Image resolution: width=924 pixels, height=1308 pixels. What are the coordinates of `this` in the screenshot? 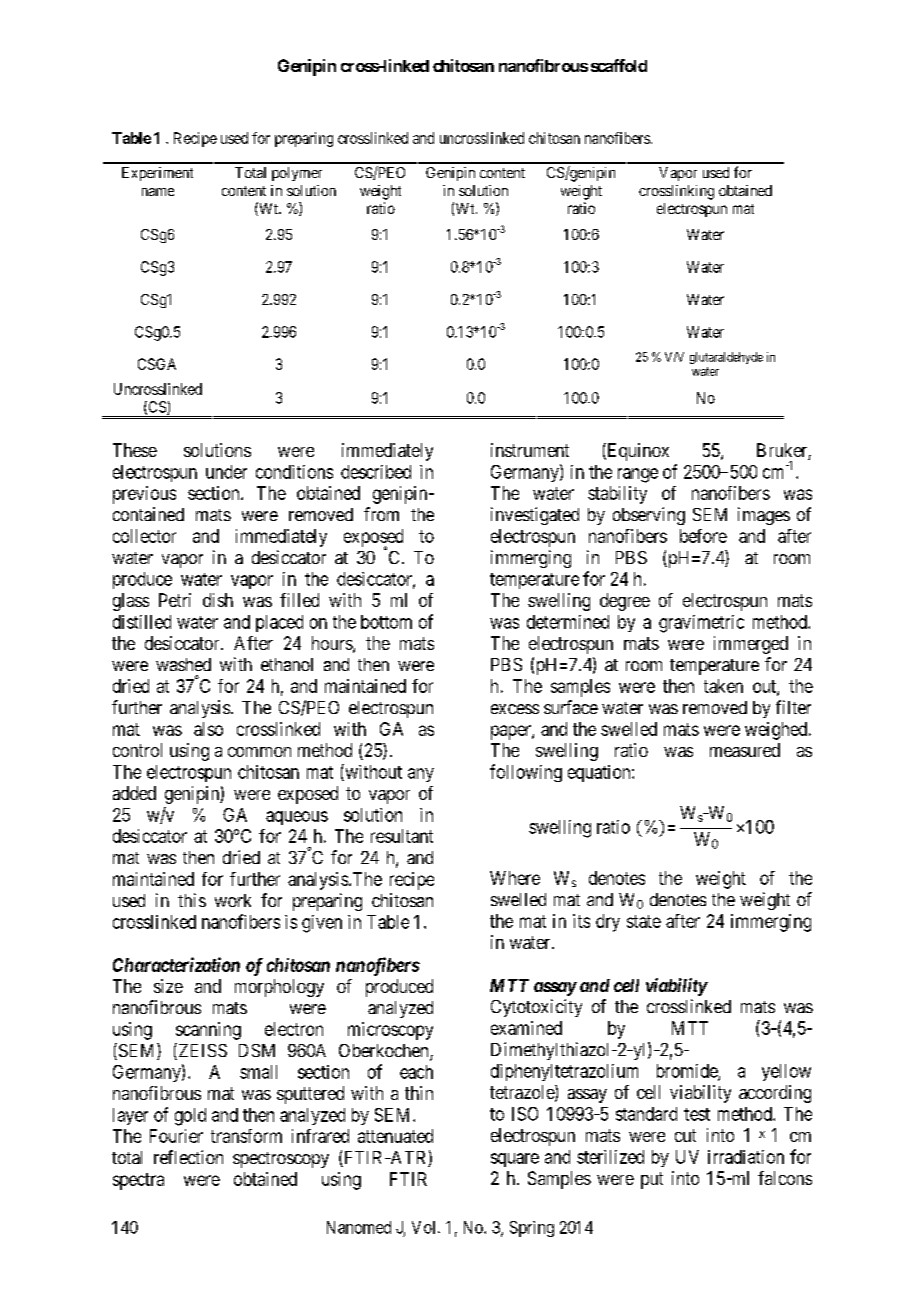 It's located at (192, 900).
